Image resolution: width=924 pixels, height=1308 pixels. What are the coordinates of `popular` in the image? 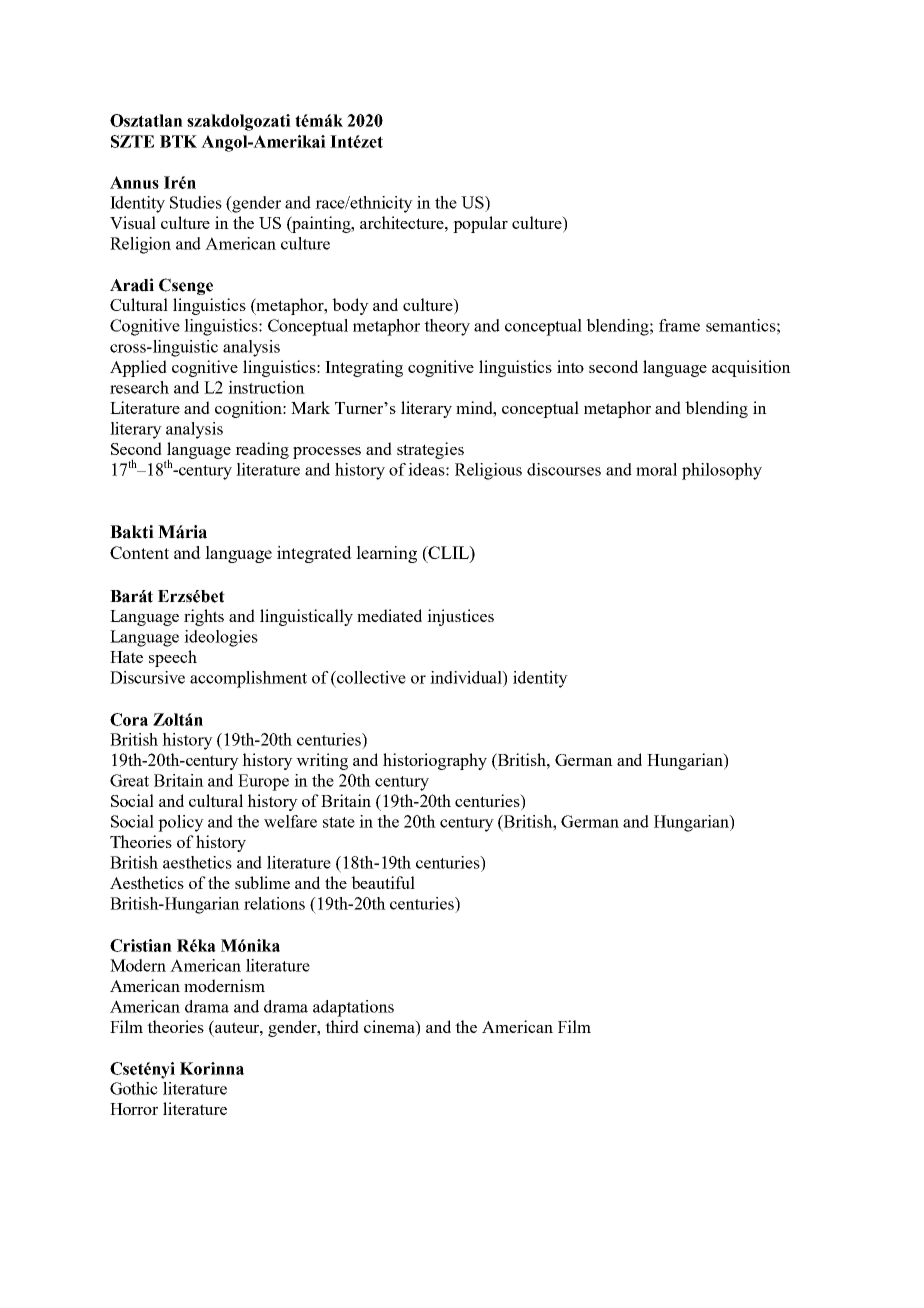 It's located at (480, 224).
